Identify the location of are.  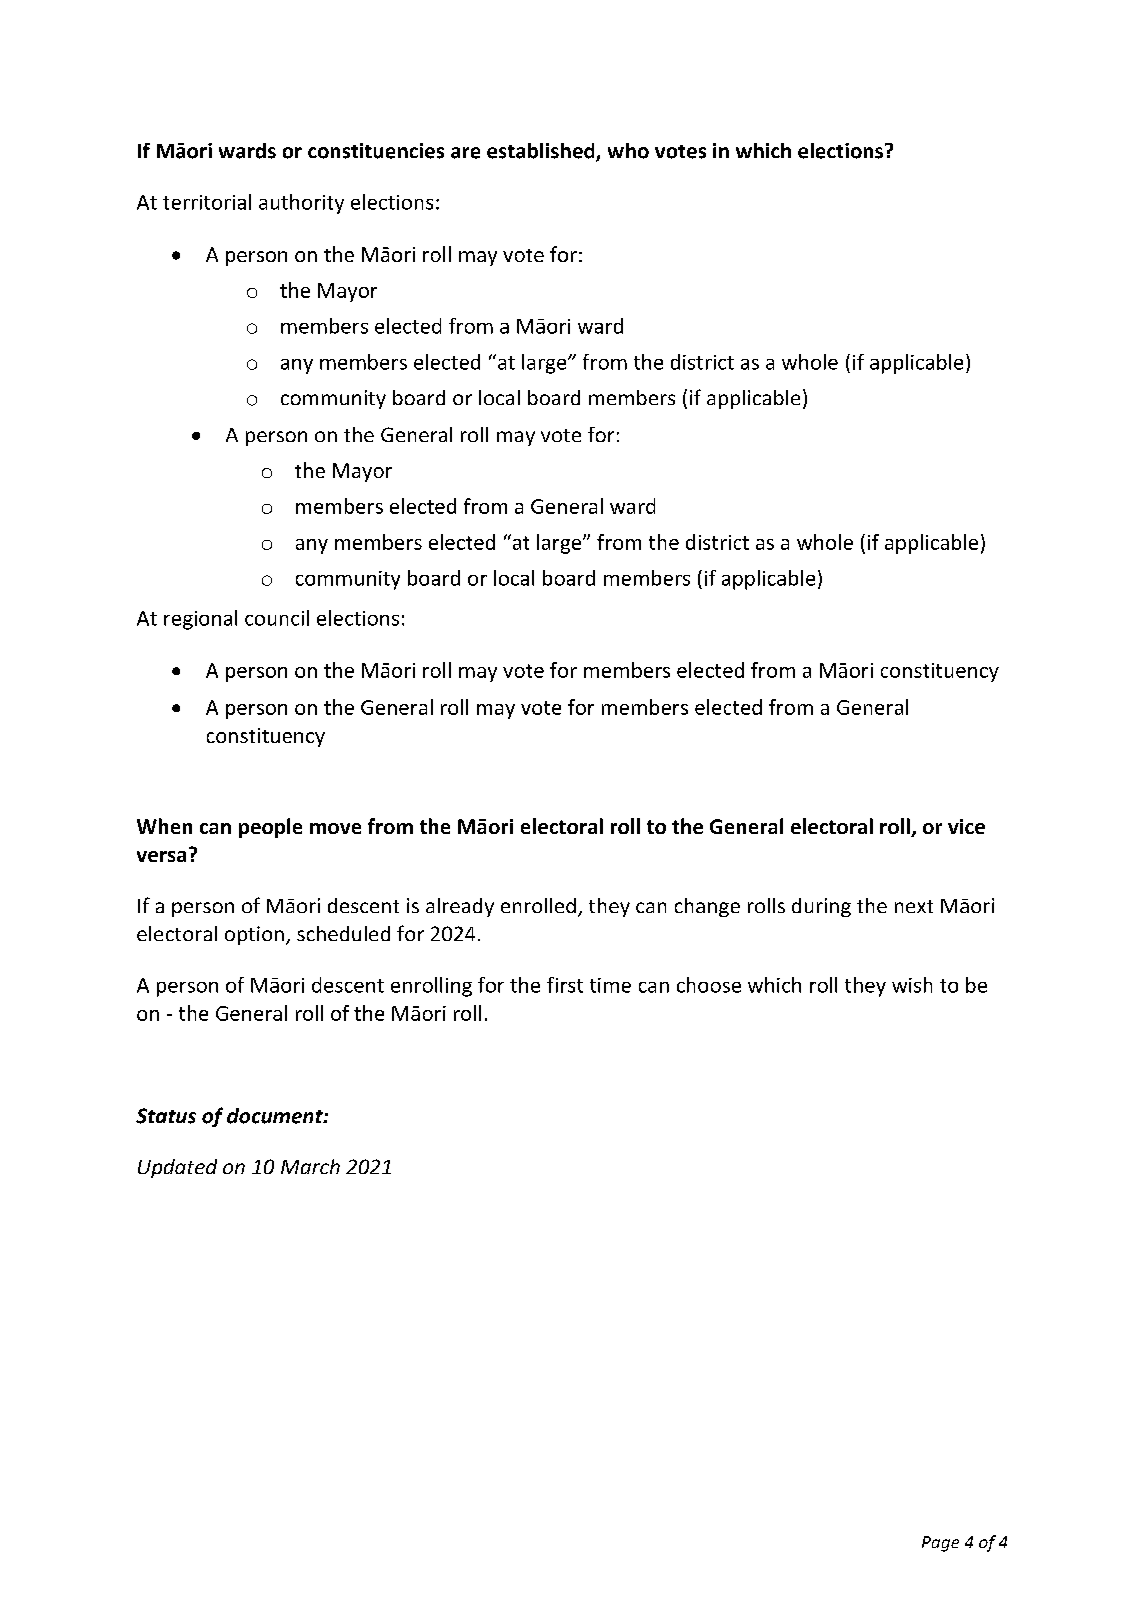
(465, 153).
